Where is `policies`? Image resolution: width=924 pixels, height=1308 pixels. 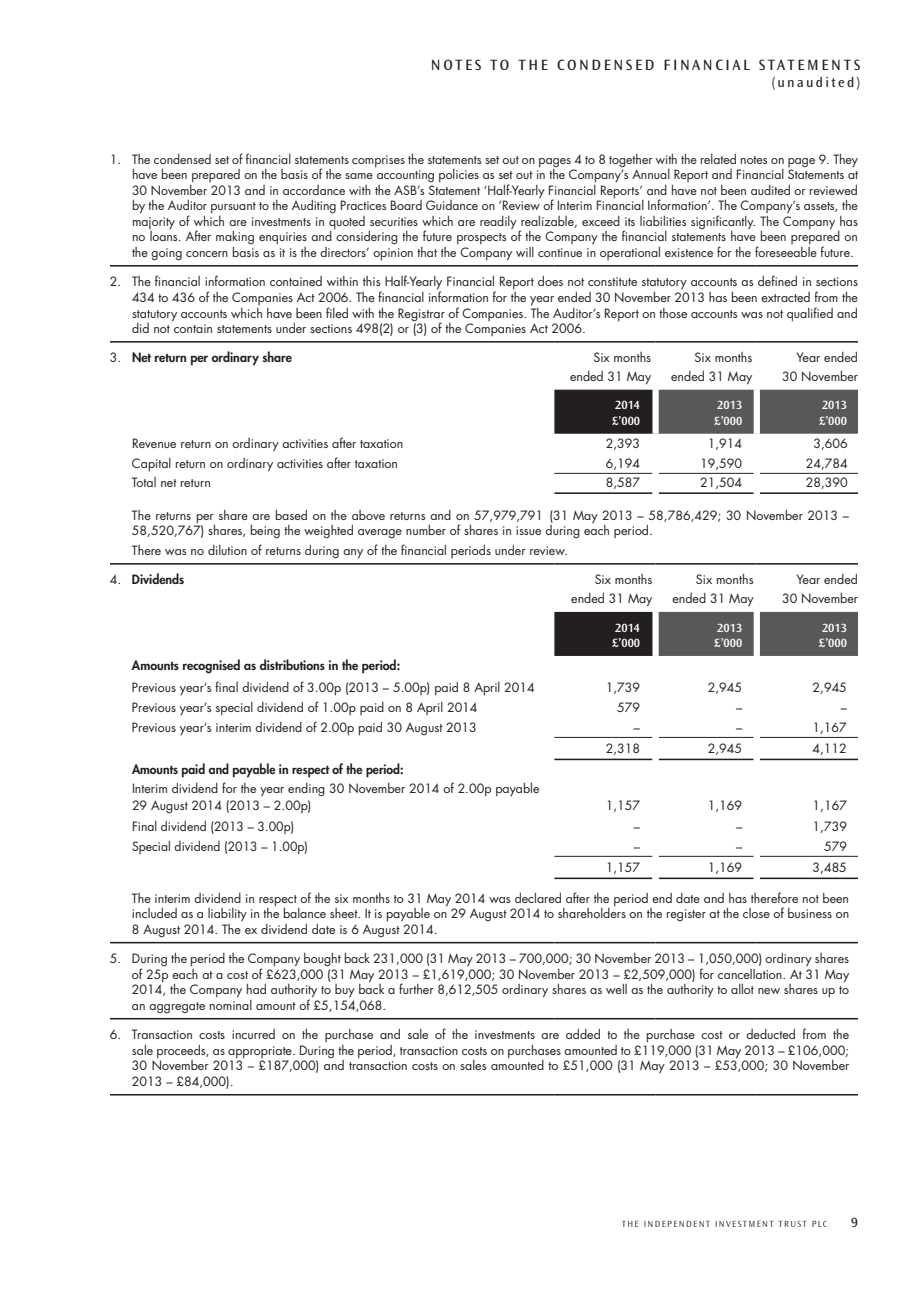
policies is located at coordinates (459, 176).
